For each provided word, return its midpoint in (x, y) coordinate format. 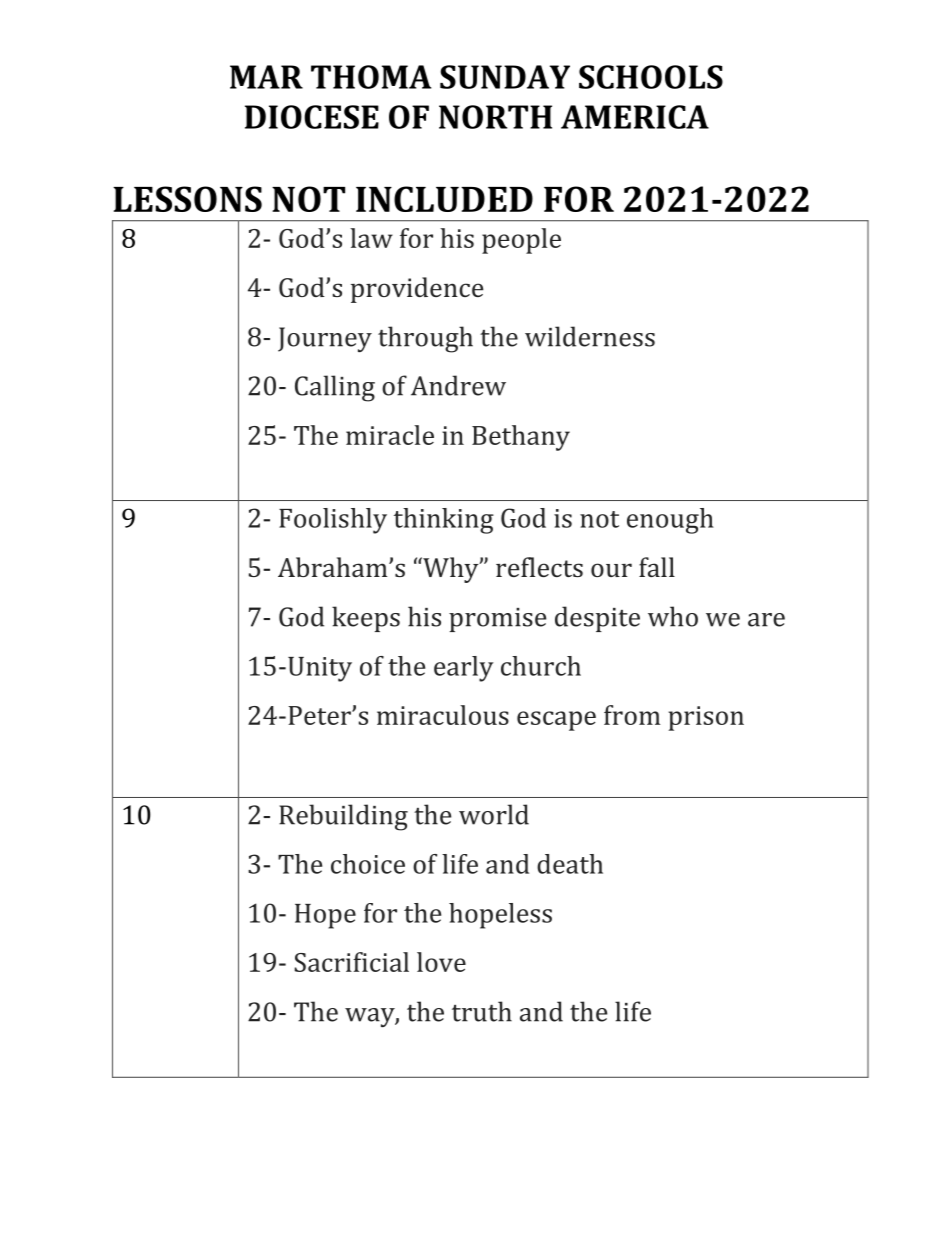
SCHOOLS (651, 77)
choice (368, 864)
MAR (266, 77)
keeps (366, 619)
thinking (444, 521)
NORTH (495, 117)
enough (670, 521)
